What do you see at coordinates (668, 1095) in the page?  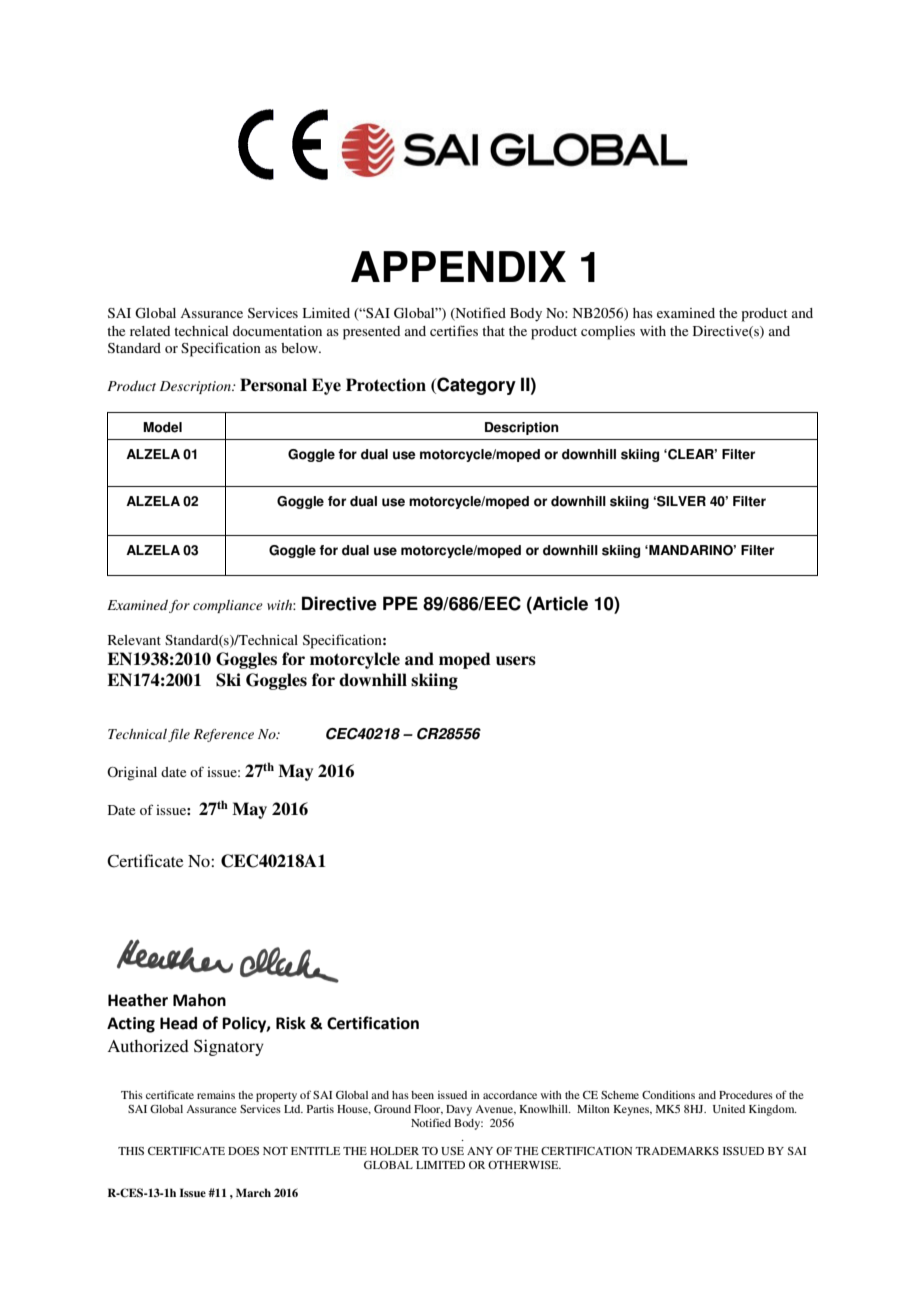 I see `Conditions` at bounding box center [668, 1095].
